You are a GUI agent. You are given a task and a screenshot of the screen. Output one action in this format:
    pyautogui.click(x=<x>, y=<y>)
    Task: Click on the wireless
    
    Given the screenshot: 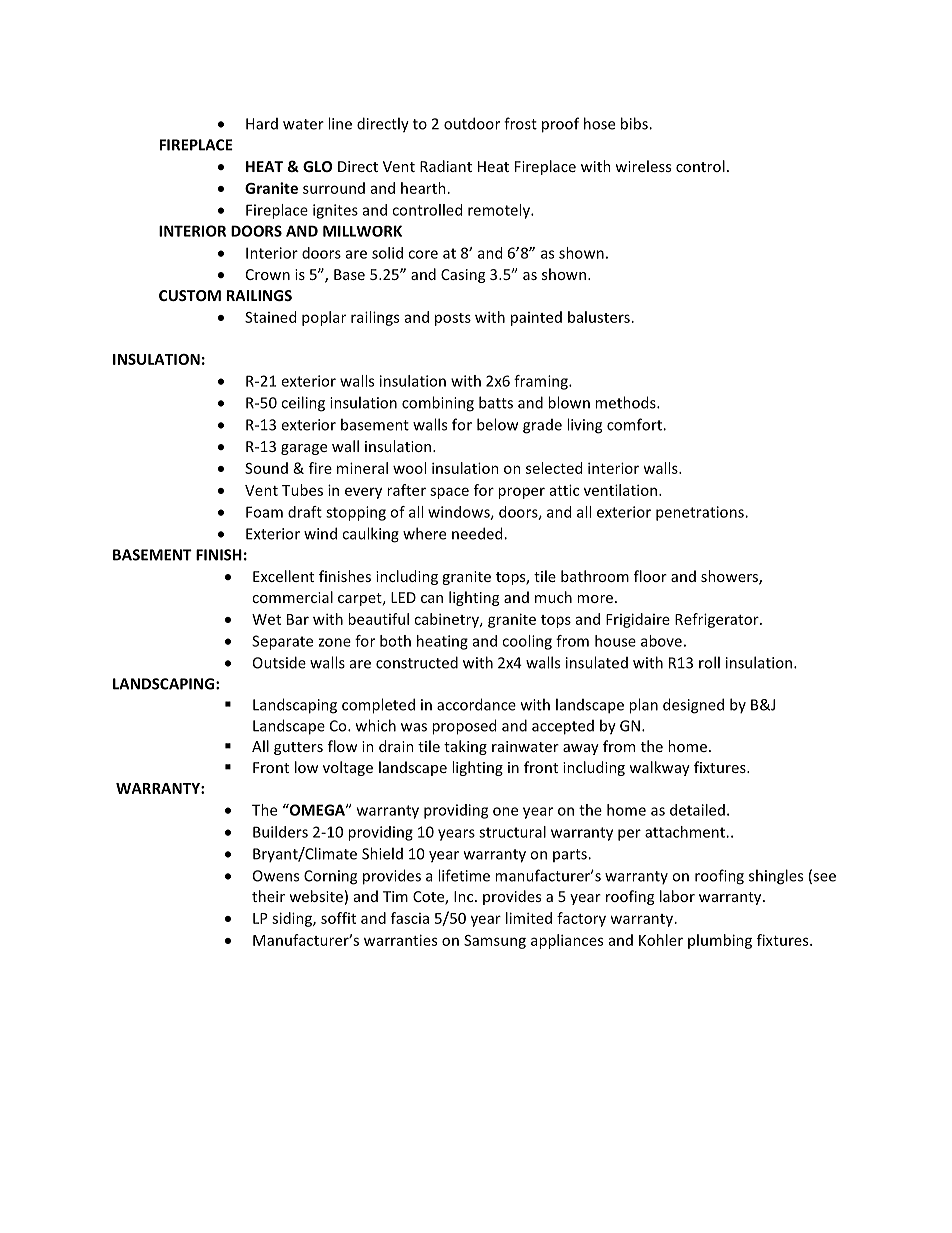 What is the action you would take?
    pyautogui.click(x=643, y=166)
